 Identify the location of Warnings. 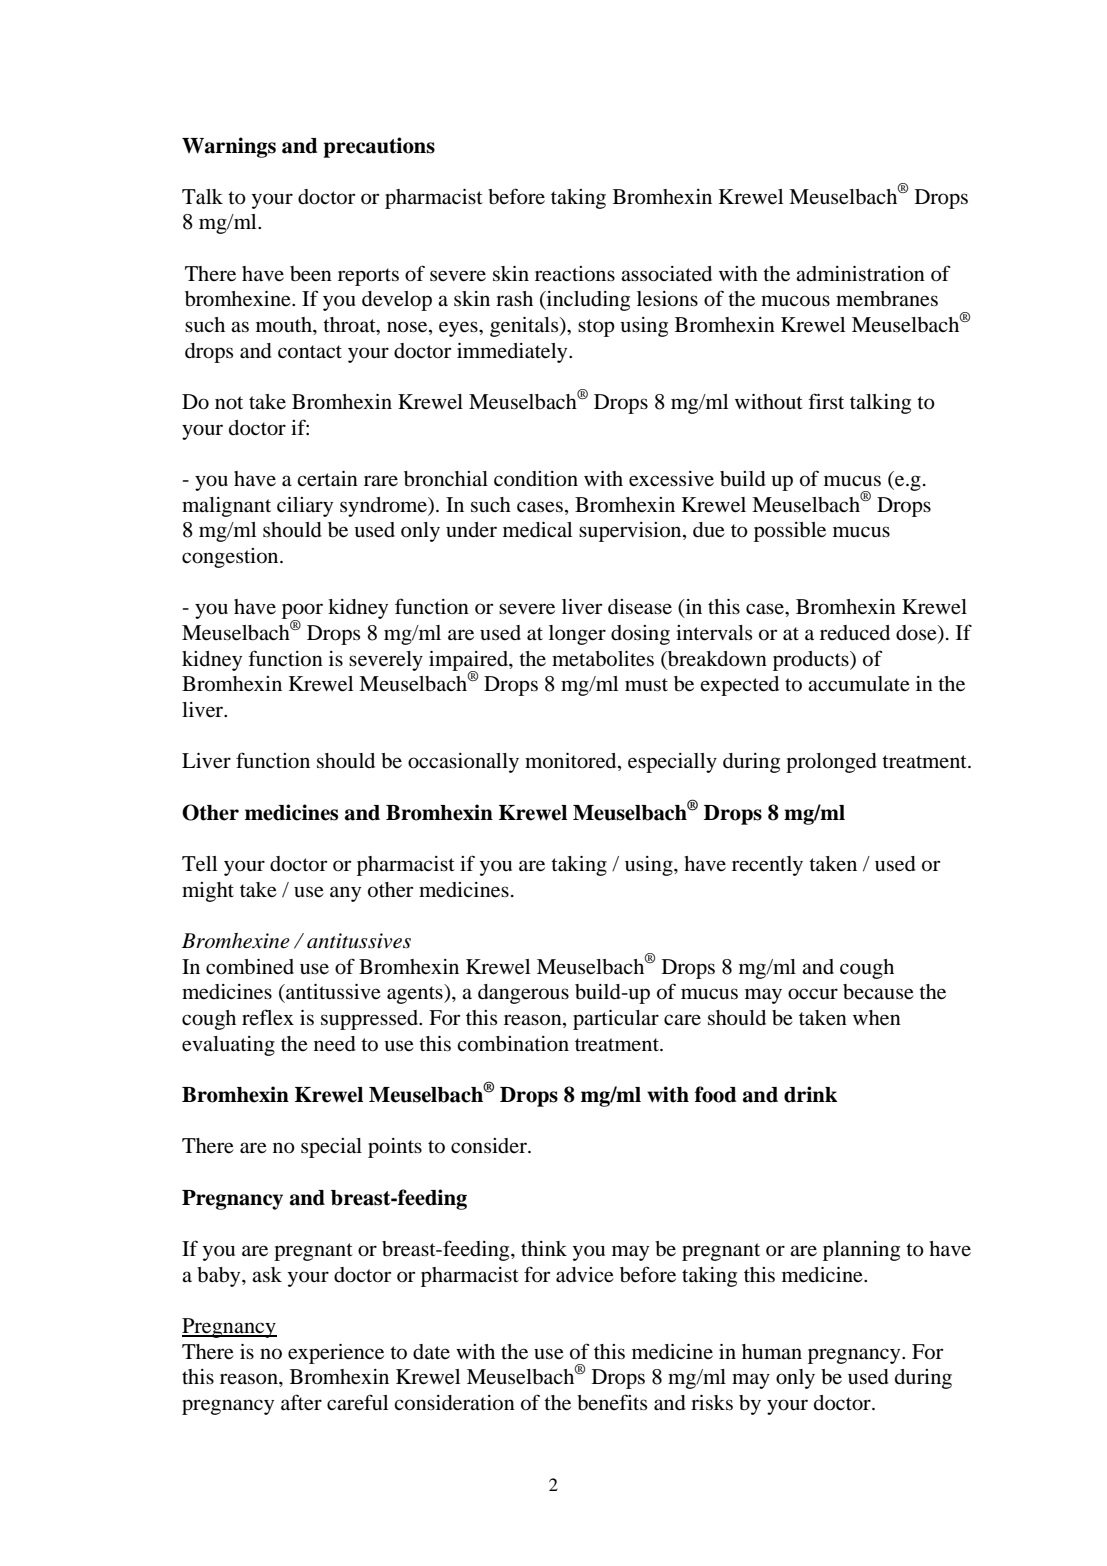
(229, 147).
